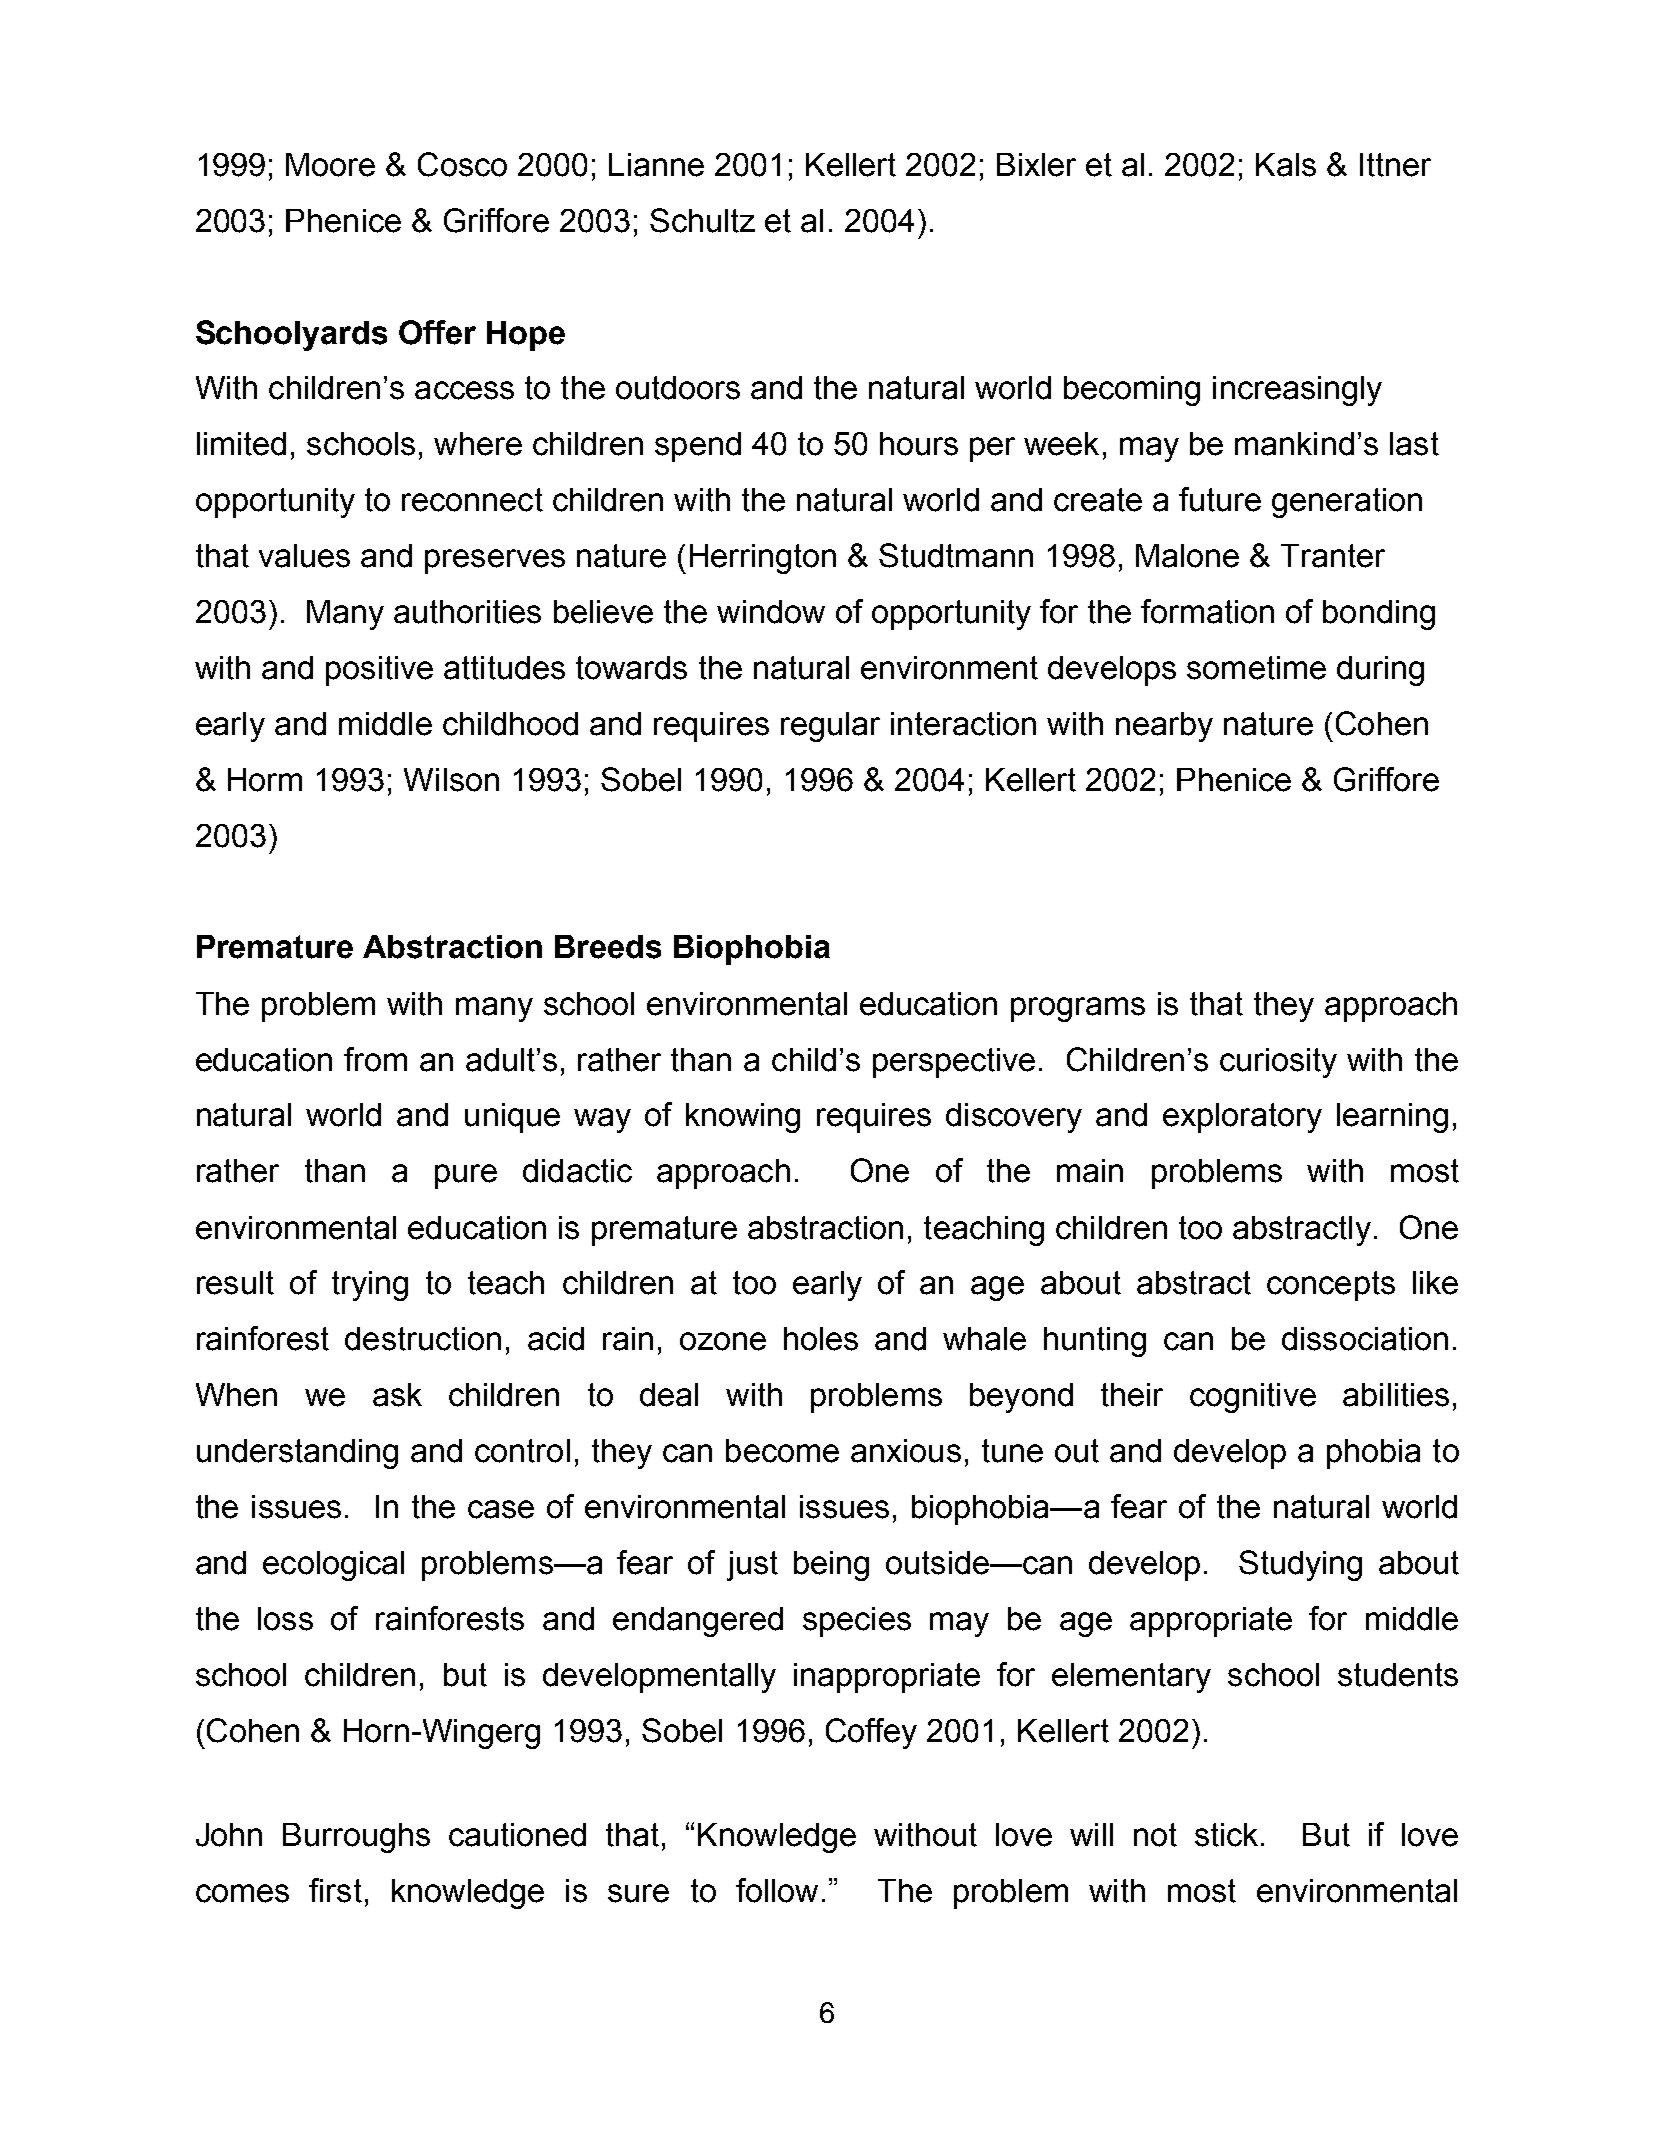  Describe the element at coordinates (821, 1339) in the screenshot. I see `holes` at that location.
